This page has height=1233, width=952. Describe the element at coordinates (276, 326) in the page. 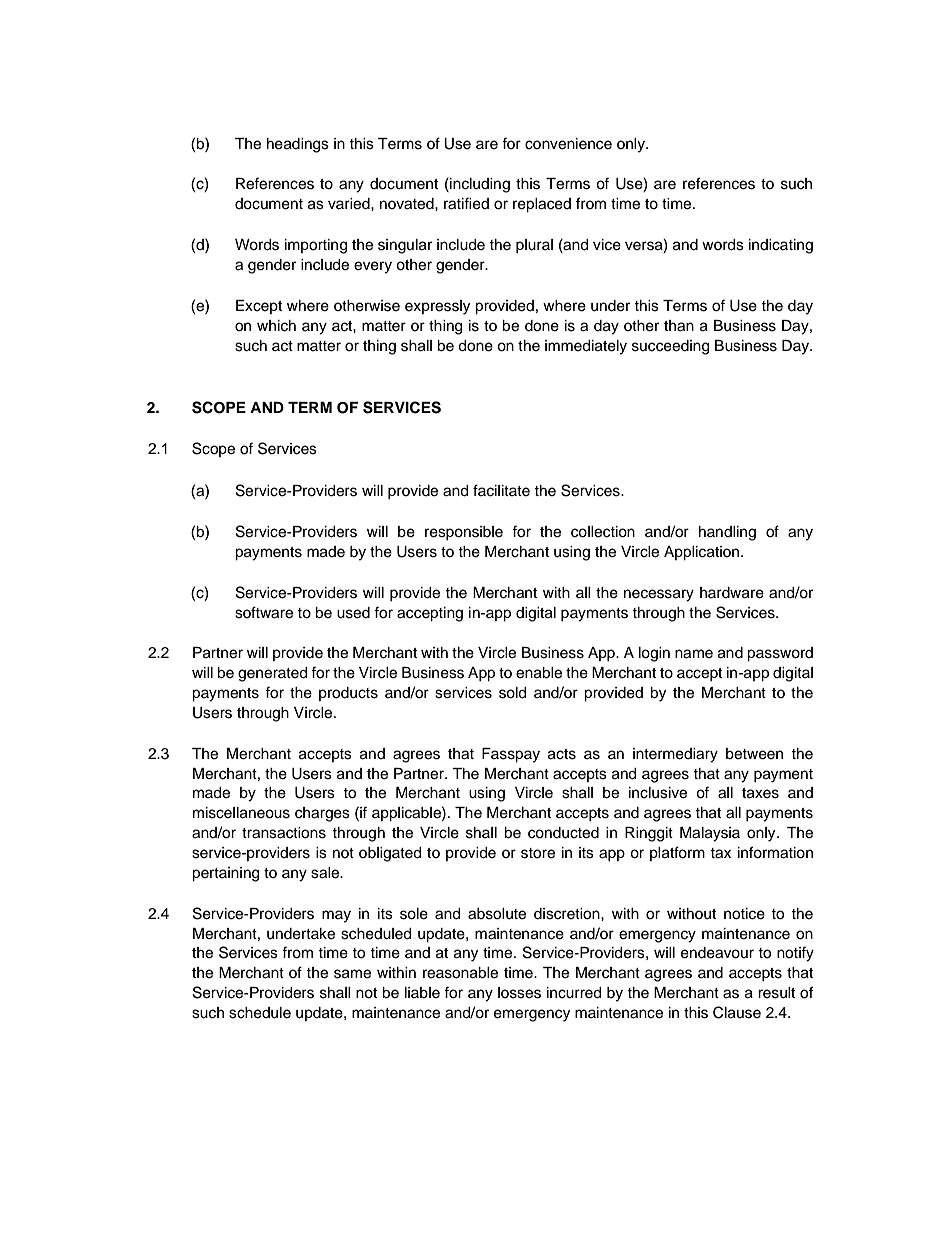

I see `which` at that location.
